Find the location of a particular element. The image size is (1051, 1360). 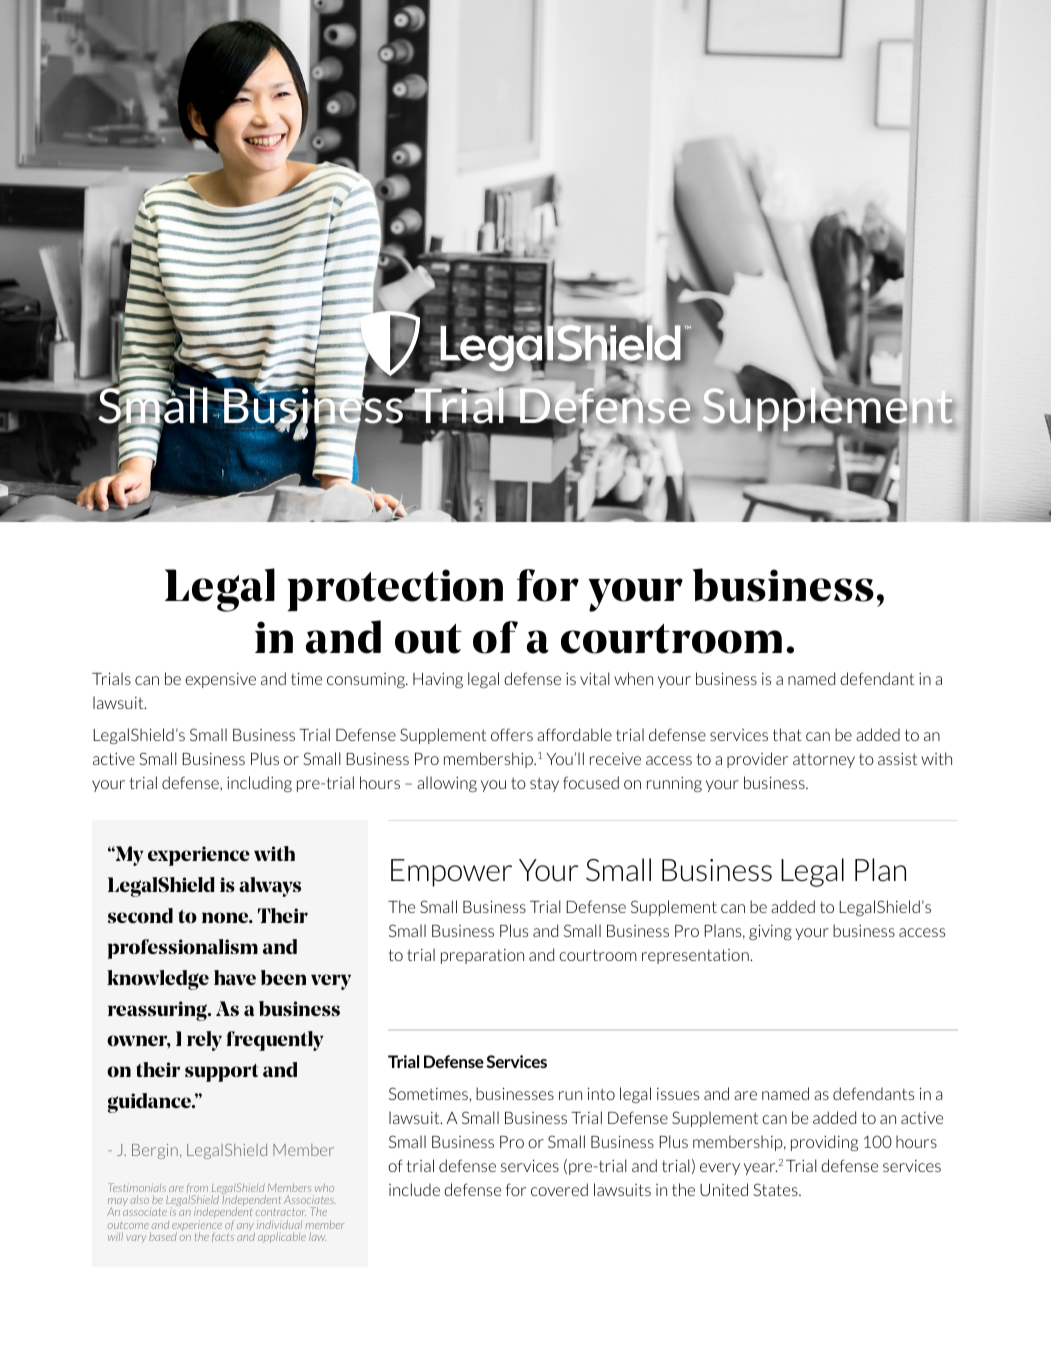

support is located at coordinates (221, 1073).
